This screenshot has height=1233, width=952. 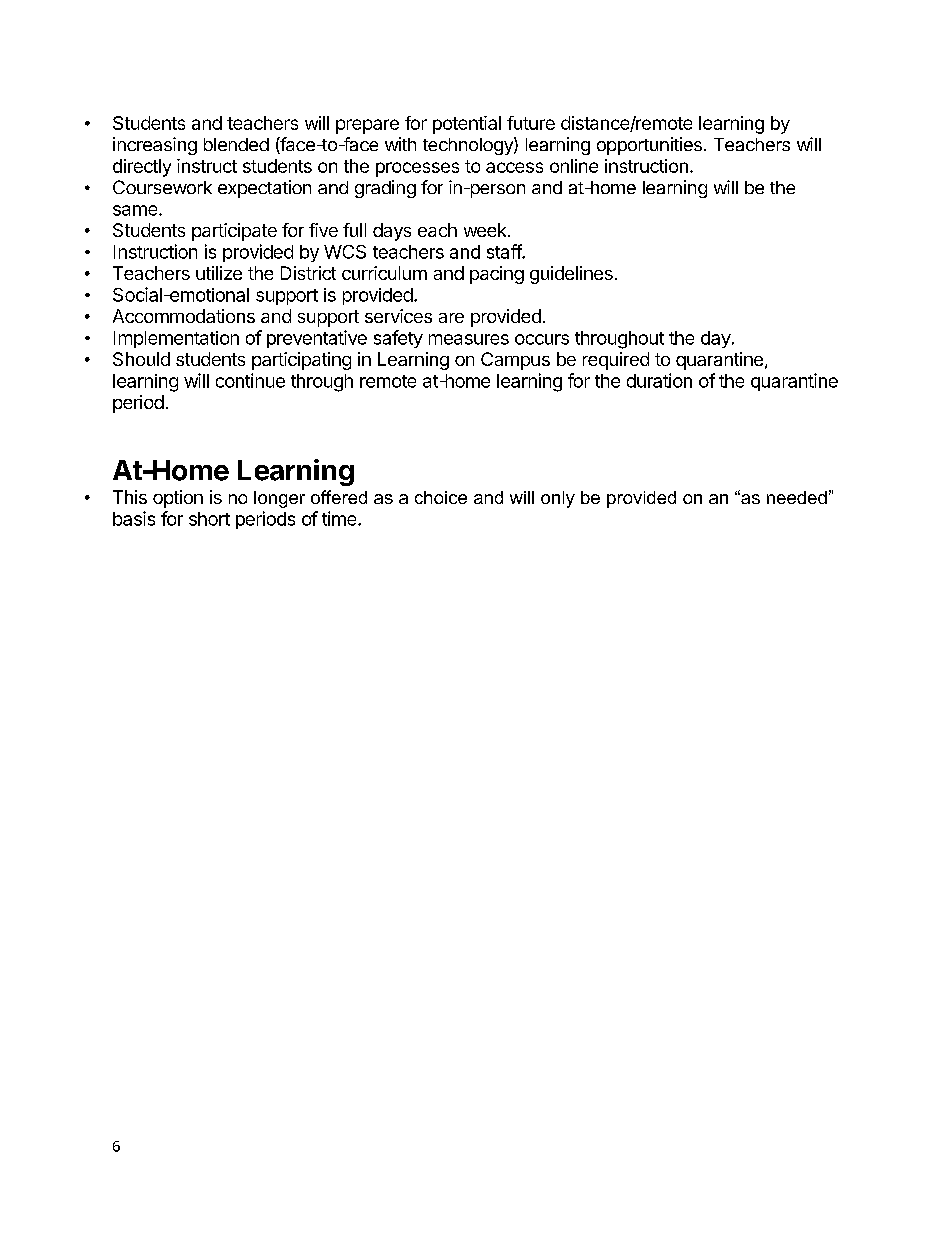 What do you see at coordinates (571, 275) in the screenshot?
I see `guidelines` at bounding box center [571, 275].
